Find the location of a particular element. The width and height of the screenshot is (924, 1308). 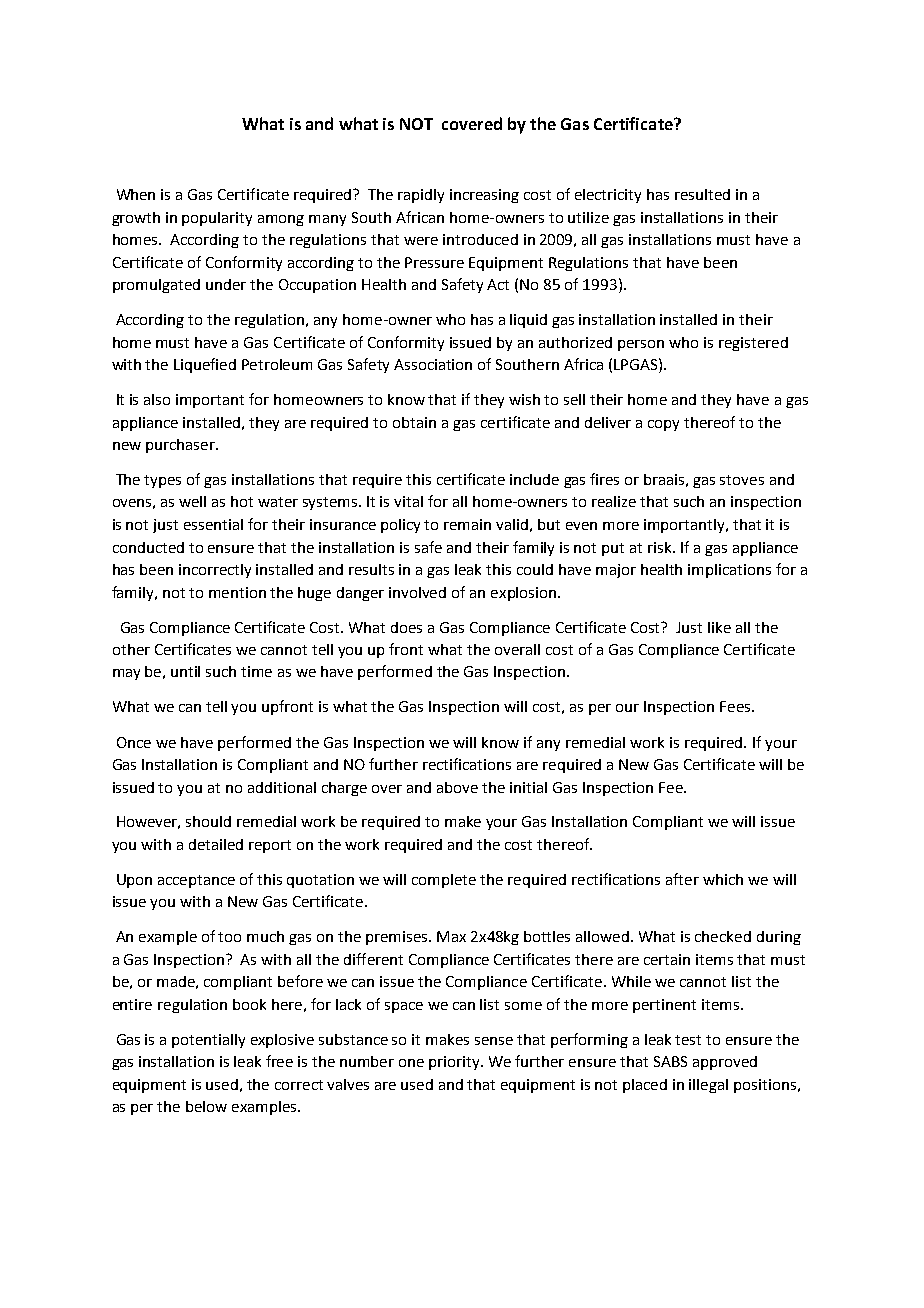

should is located at coordinates (208, 821).
